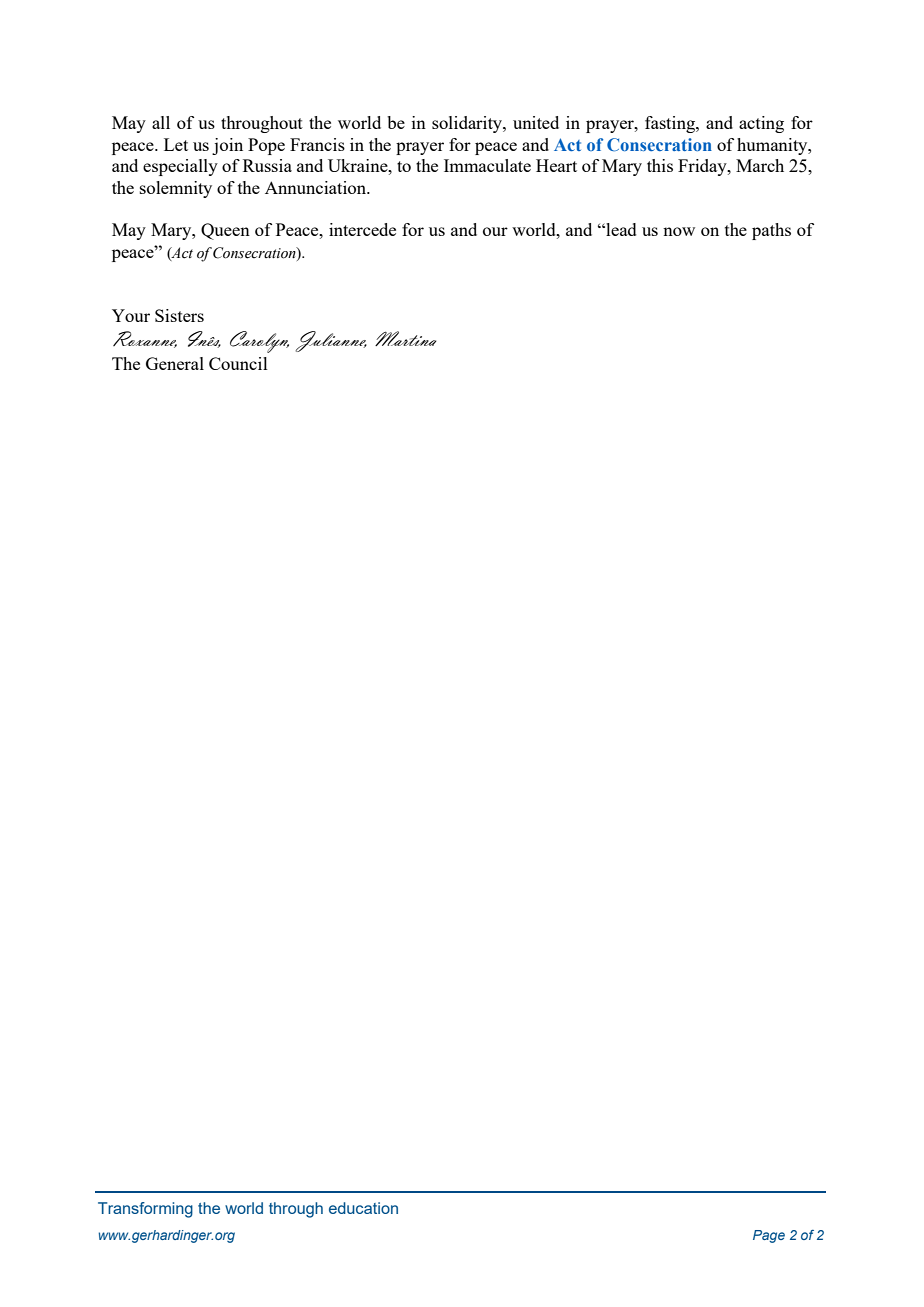  What do you see at coordinates (487, 165) in the screenshot?
I see `Immaculate` at bounding box center [487, 165].
